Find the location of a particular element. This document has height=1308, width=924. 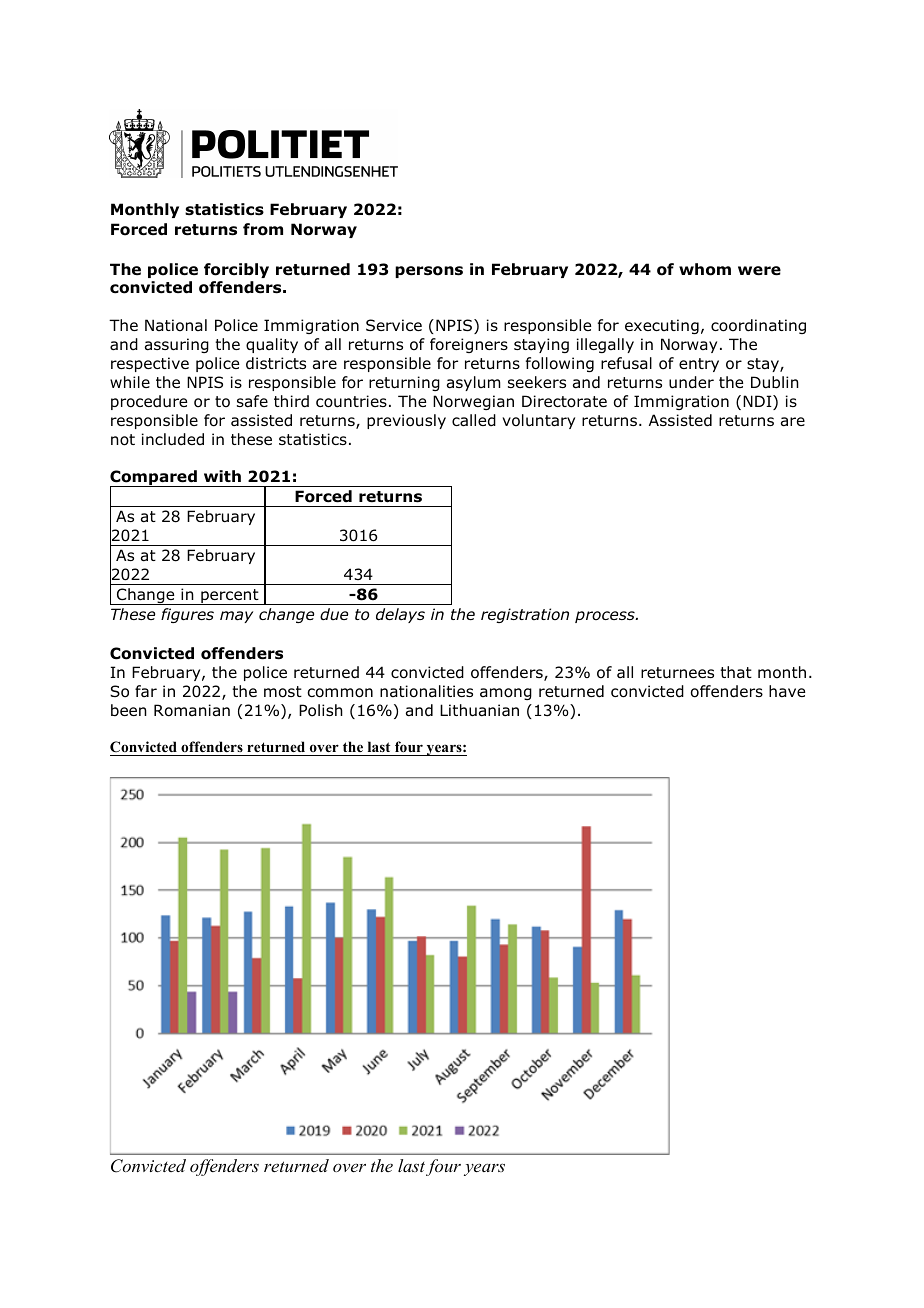

voluntary is located at coordinates (538, 421).
